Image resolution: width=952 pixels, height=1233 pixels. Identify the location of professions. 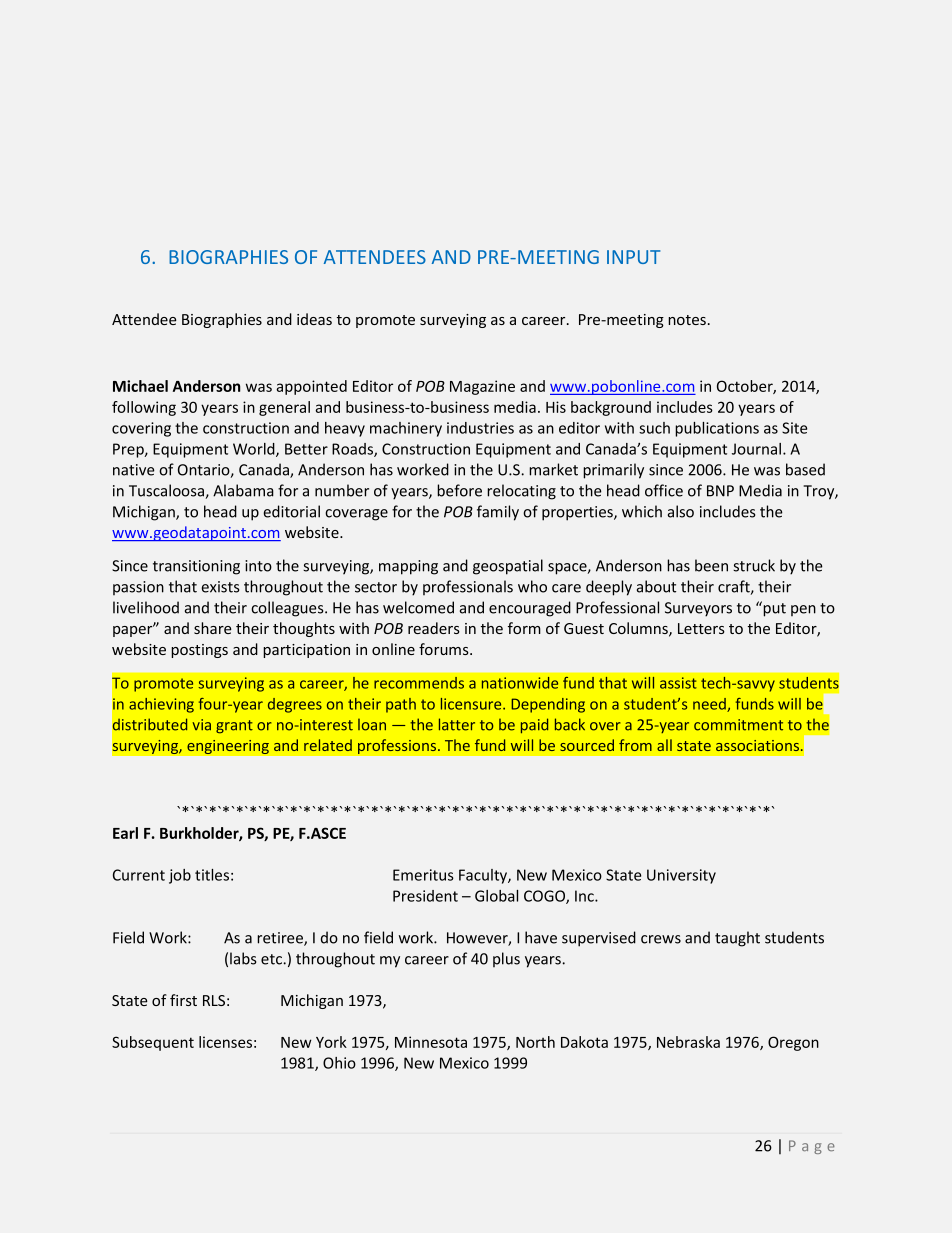
(398, 746).
